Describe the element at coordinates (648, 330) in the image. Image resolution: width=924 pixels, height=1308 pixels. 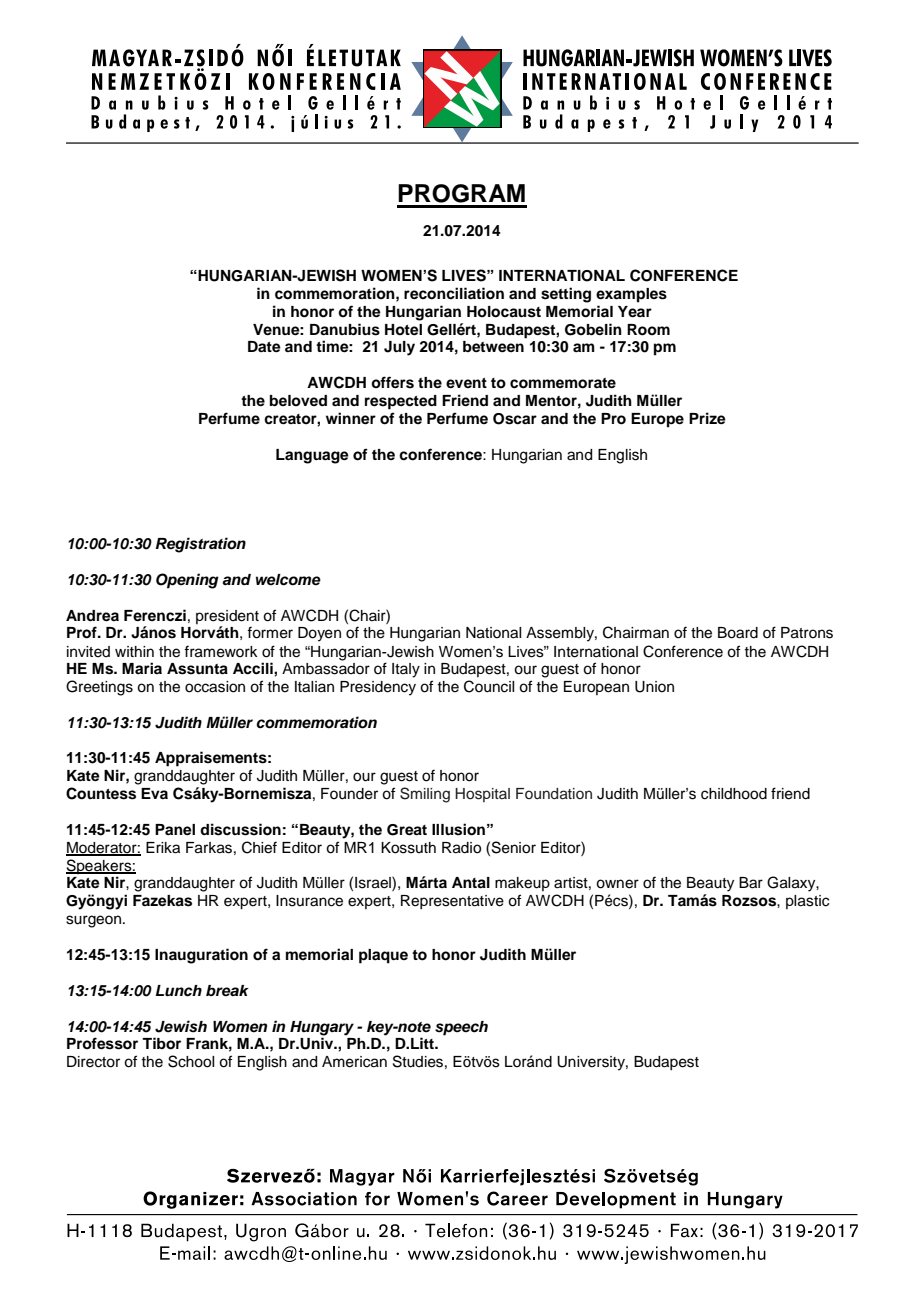
I see `Room` at that location.
